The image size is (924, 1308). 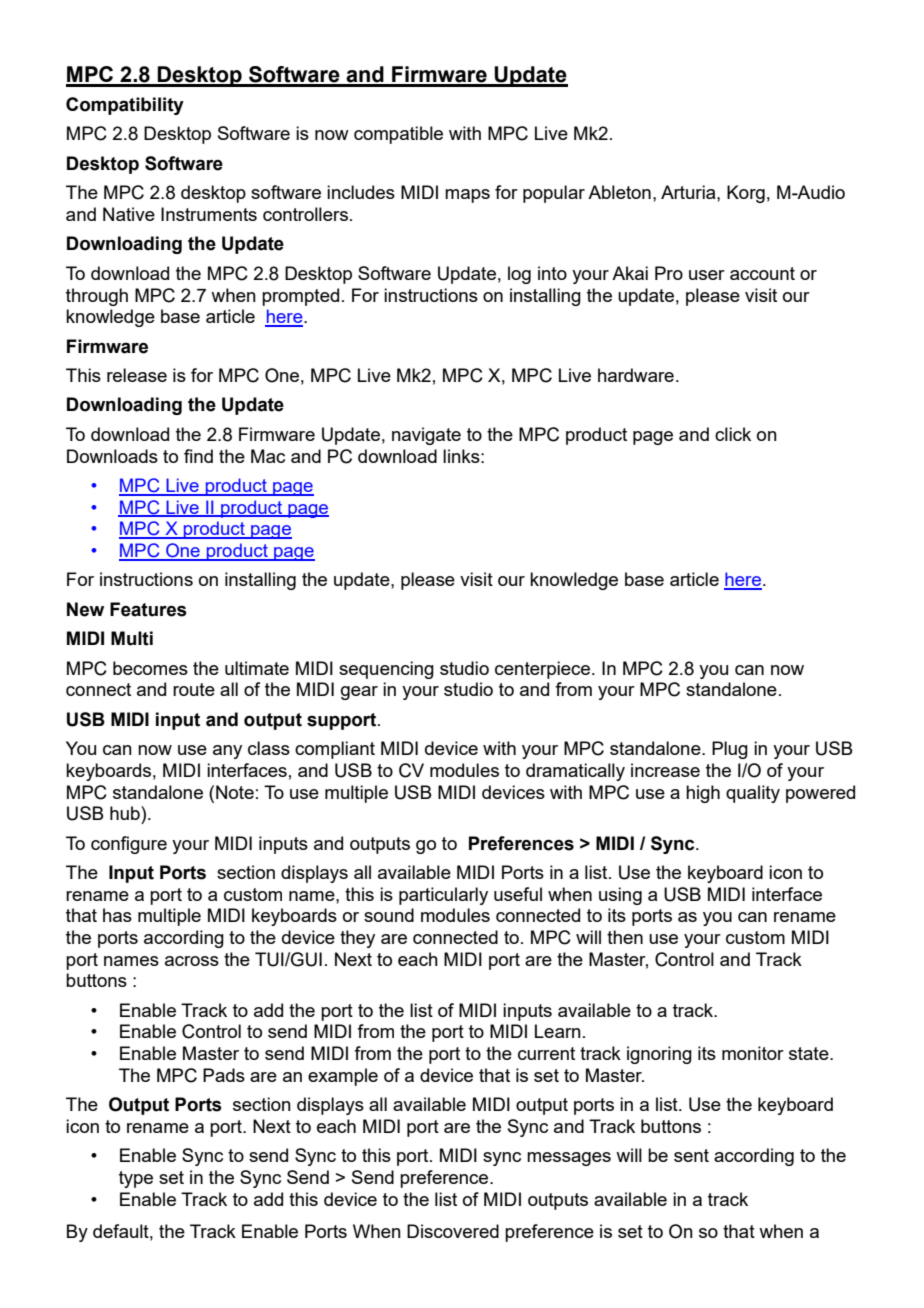 What do you see at coordinates (198, 456) in the image?
I see `find` at bounding box center [198, 456].
